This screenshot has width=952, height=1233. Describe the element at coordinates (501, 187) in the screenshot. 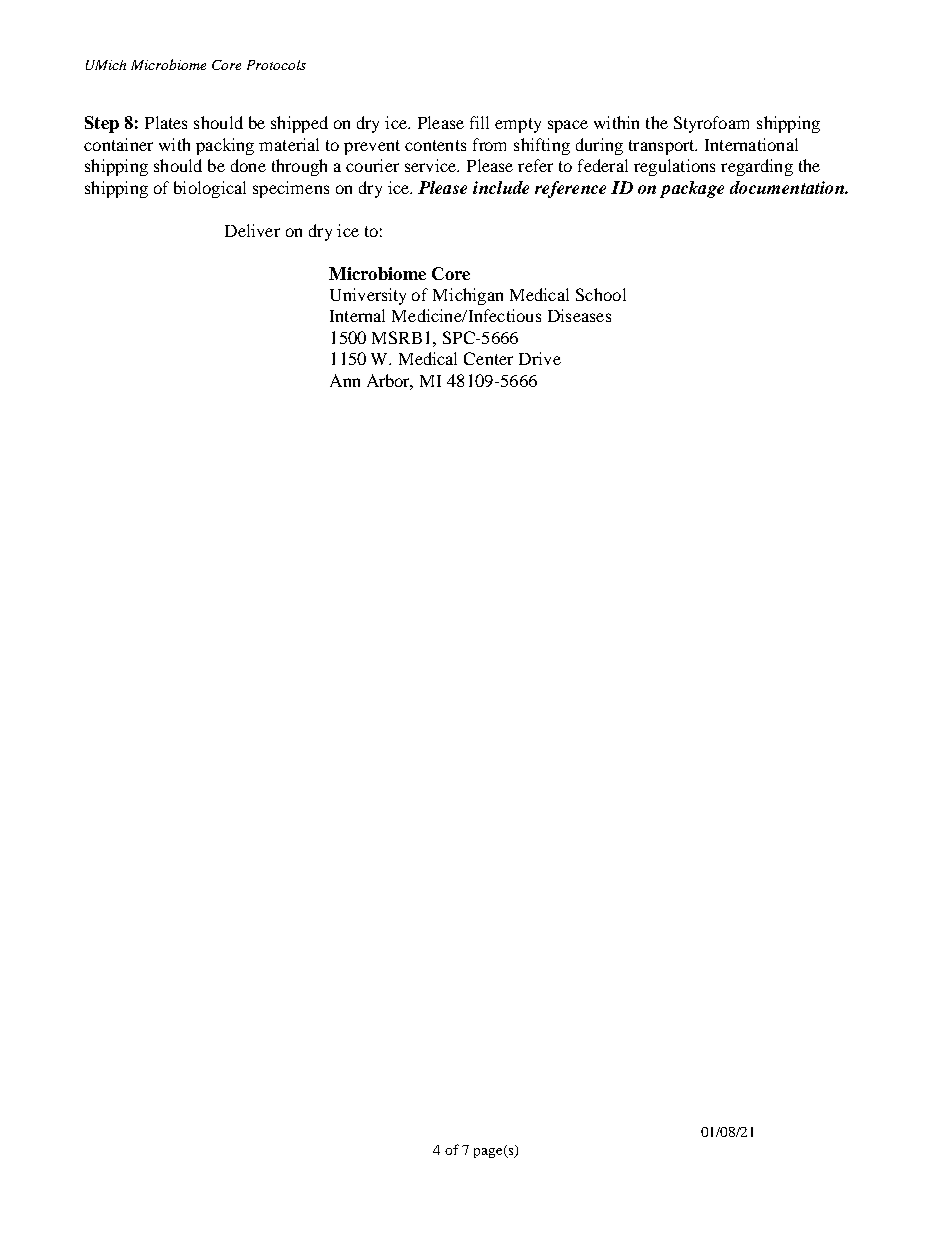

I see `include` at that location.
